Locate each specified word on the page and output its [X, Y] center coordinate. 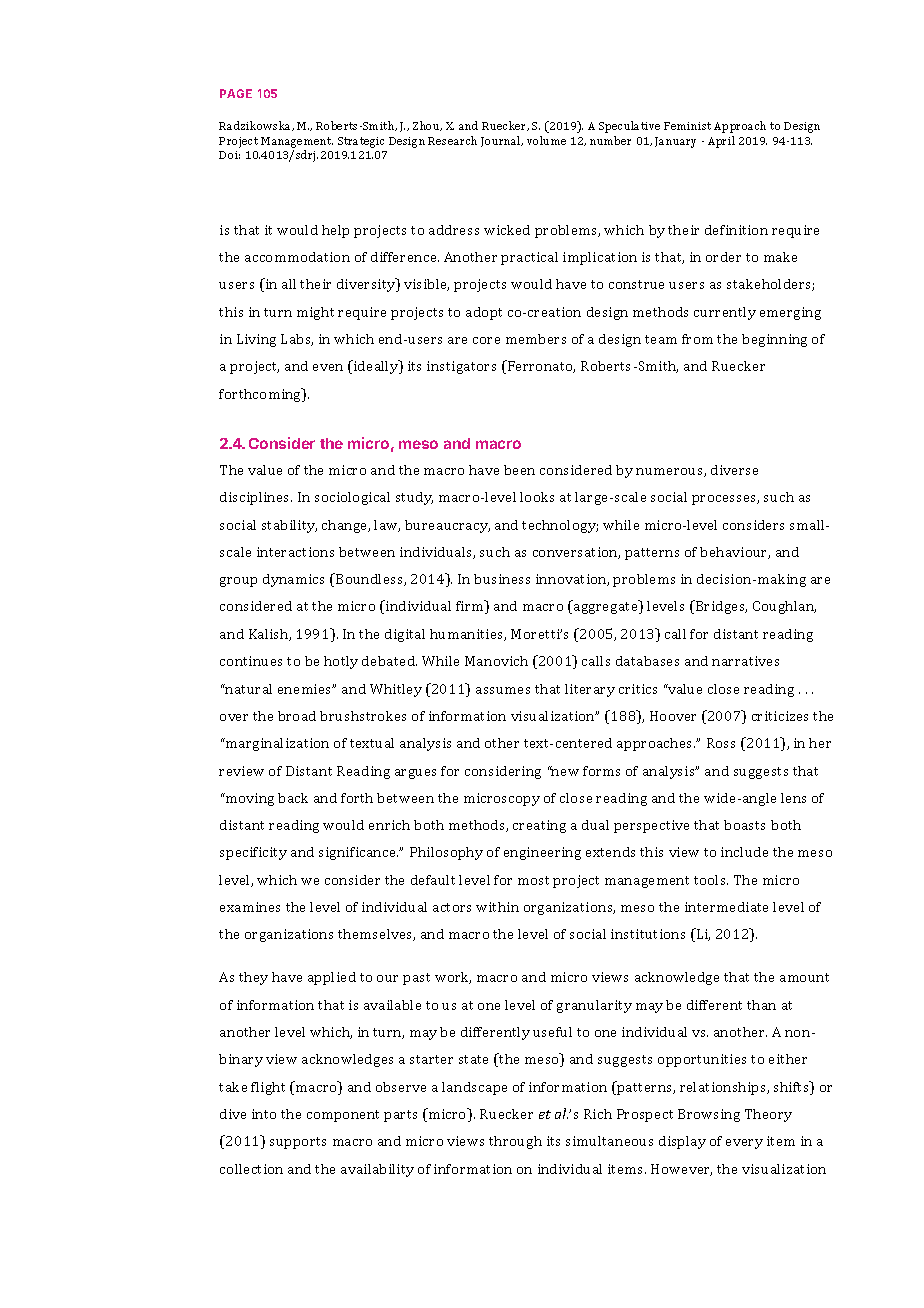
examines [250, 907]
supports [298, 1143]
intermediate [726, 907]
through [515, 1142]
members [536, 339]
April [721, 142]
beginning [774, 340]
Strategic [361, 142]
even [328, 367]
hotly [341, 662]
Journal [502, 141]
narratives [745, 661]
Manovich [496, 661]
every [744, 1144]
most [533, 880]
